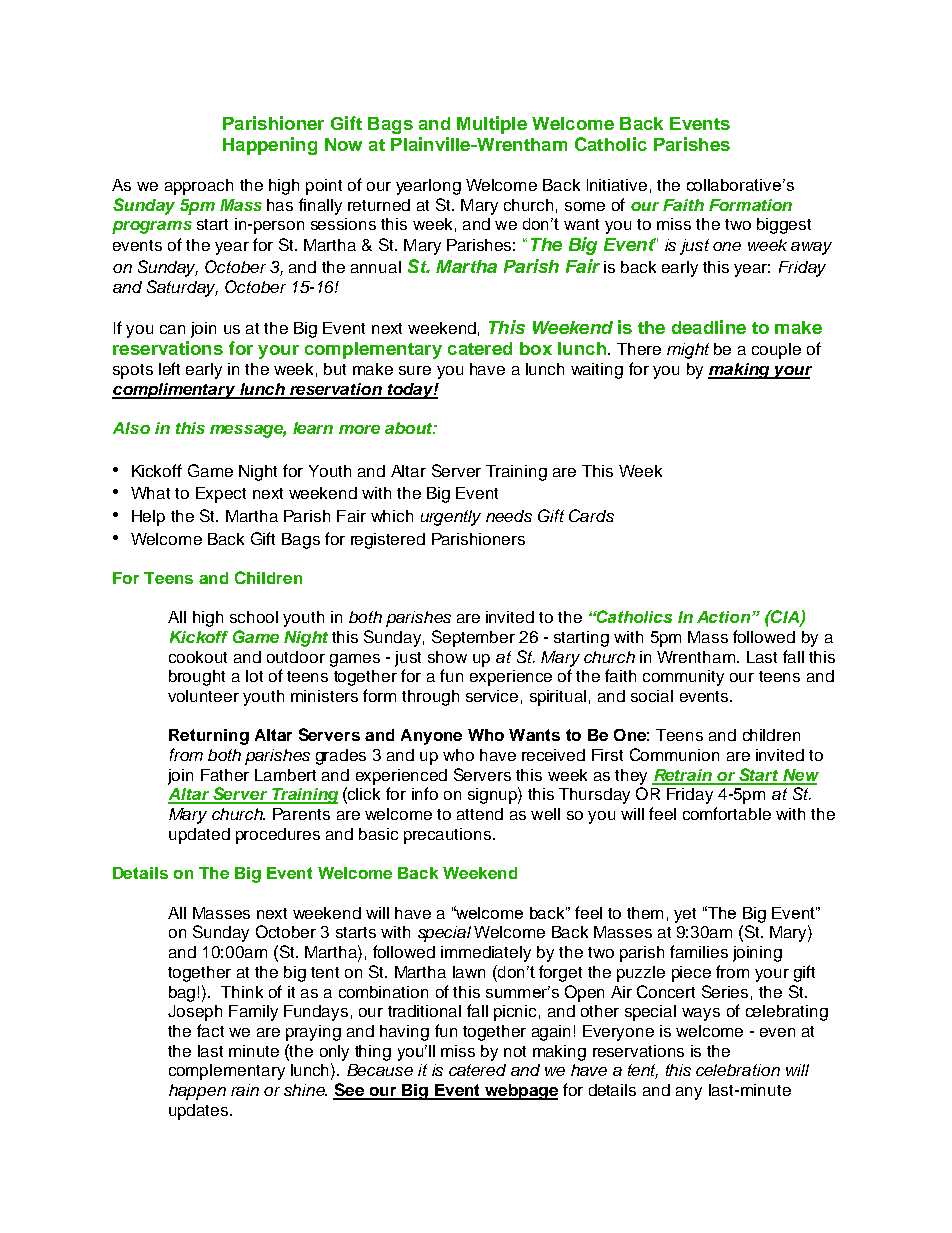 The width and height of the page is (952, 1233). What do you see at coordinates (225, 775) in the page?
I see `Father` at bounding box center [225, 775].
